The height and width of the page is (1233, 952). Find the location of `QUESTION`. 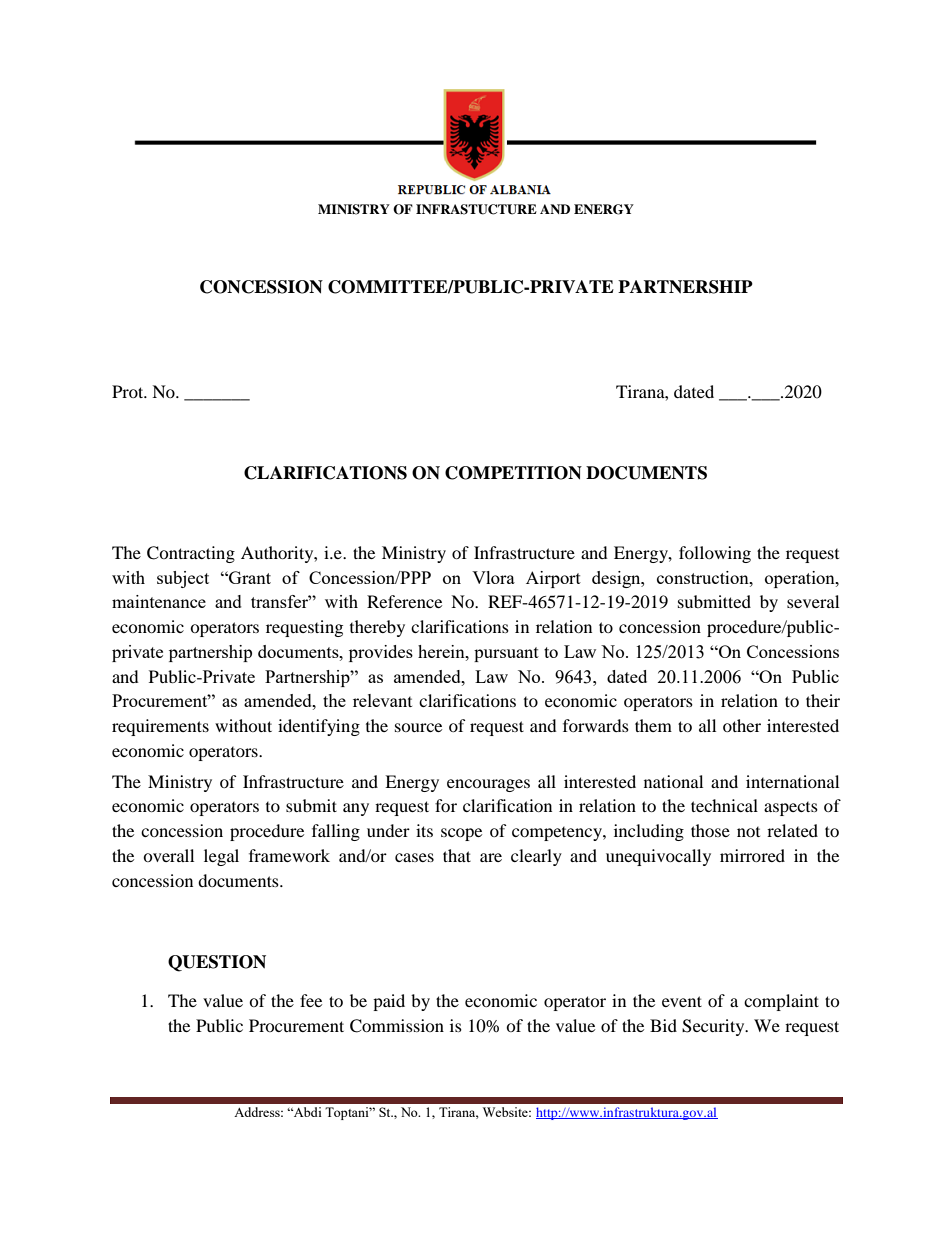

QUESTION is located at coordinates (217, 963).
